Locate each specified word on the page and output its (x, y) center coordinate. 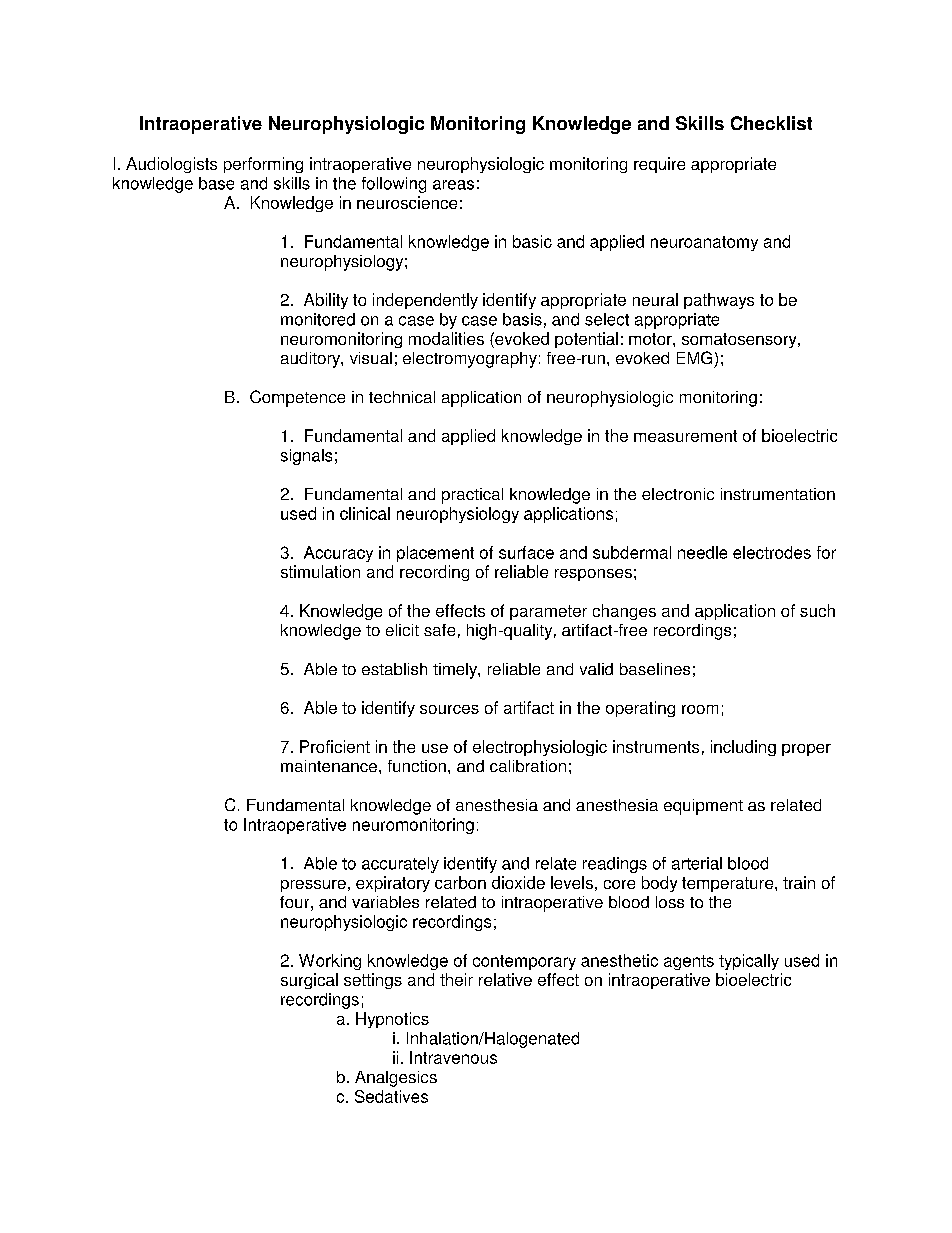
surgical (309, 981)
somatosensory (740, 340)
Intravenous (453, 1057)
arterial (697, 863)
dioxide (518, 882)
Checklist (771, 123)
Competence (297, 398)
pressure (313, 886)
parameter (548, 612)
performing (263, 165)
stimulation (320, 571)
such (817, 610)
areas (453, 185)
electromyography (470, 360)
